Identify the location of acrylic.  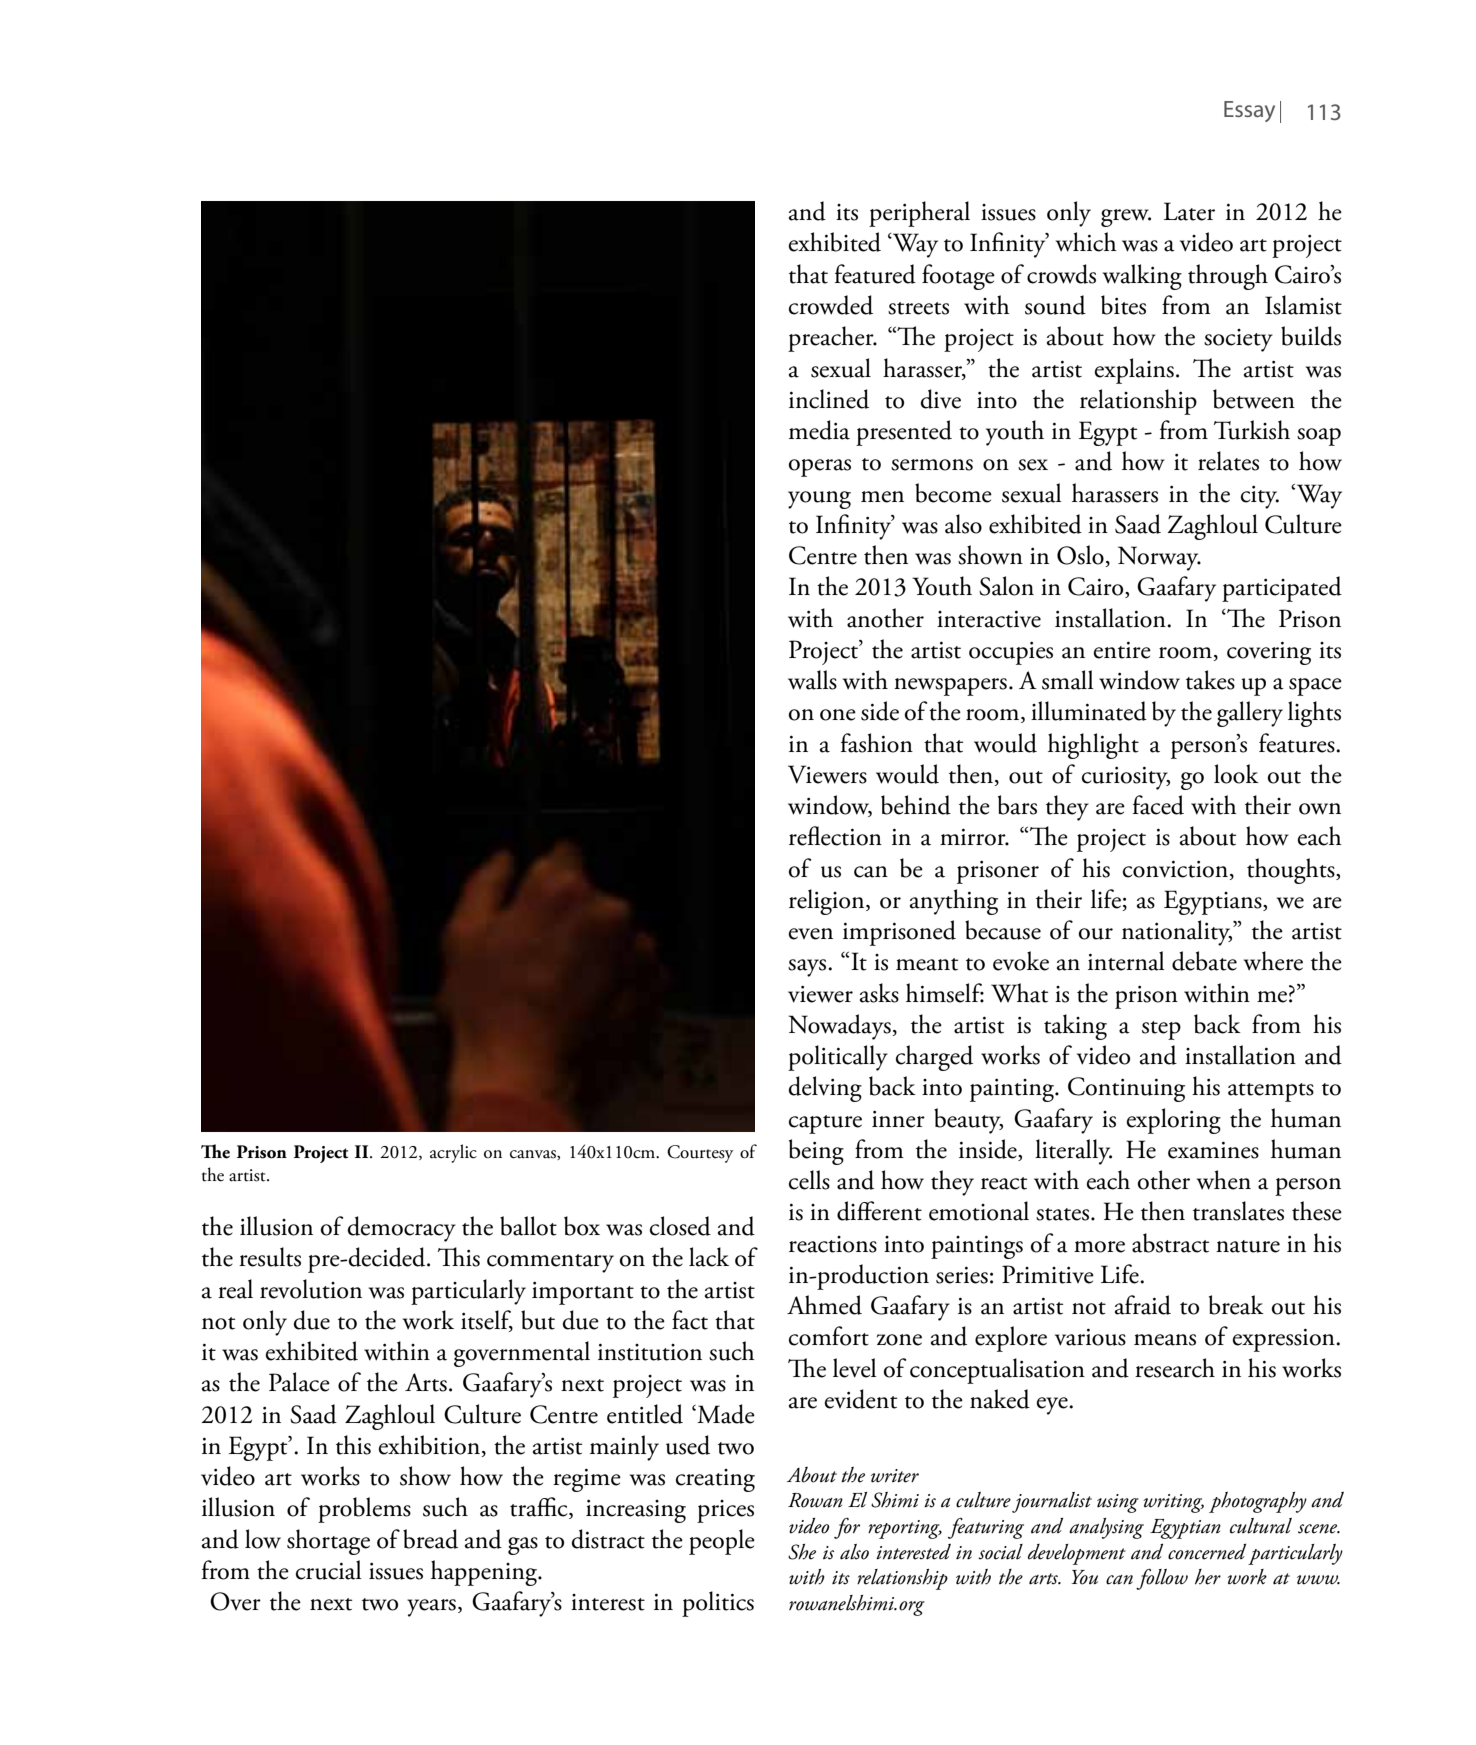
(453, 1153).
